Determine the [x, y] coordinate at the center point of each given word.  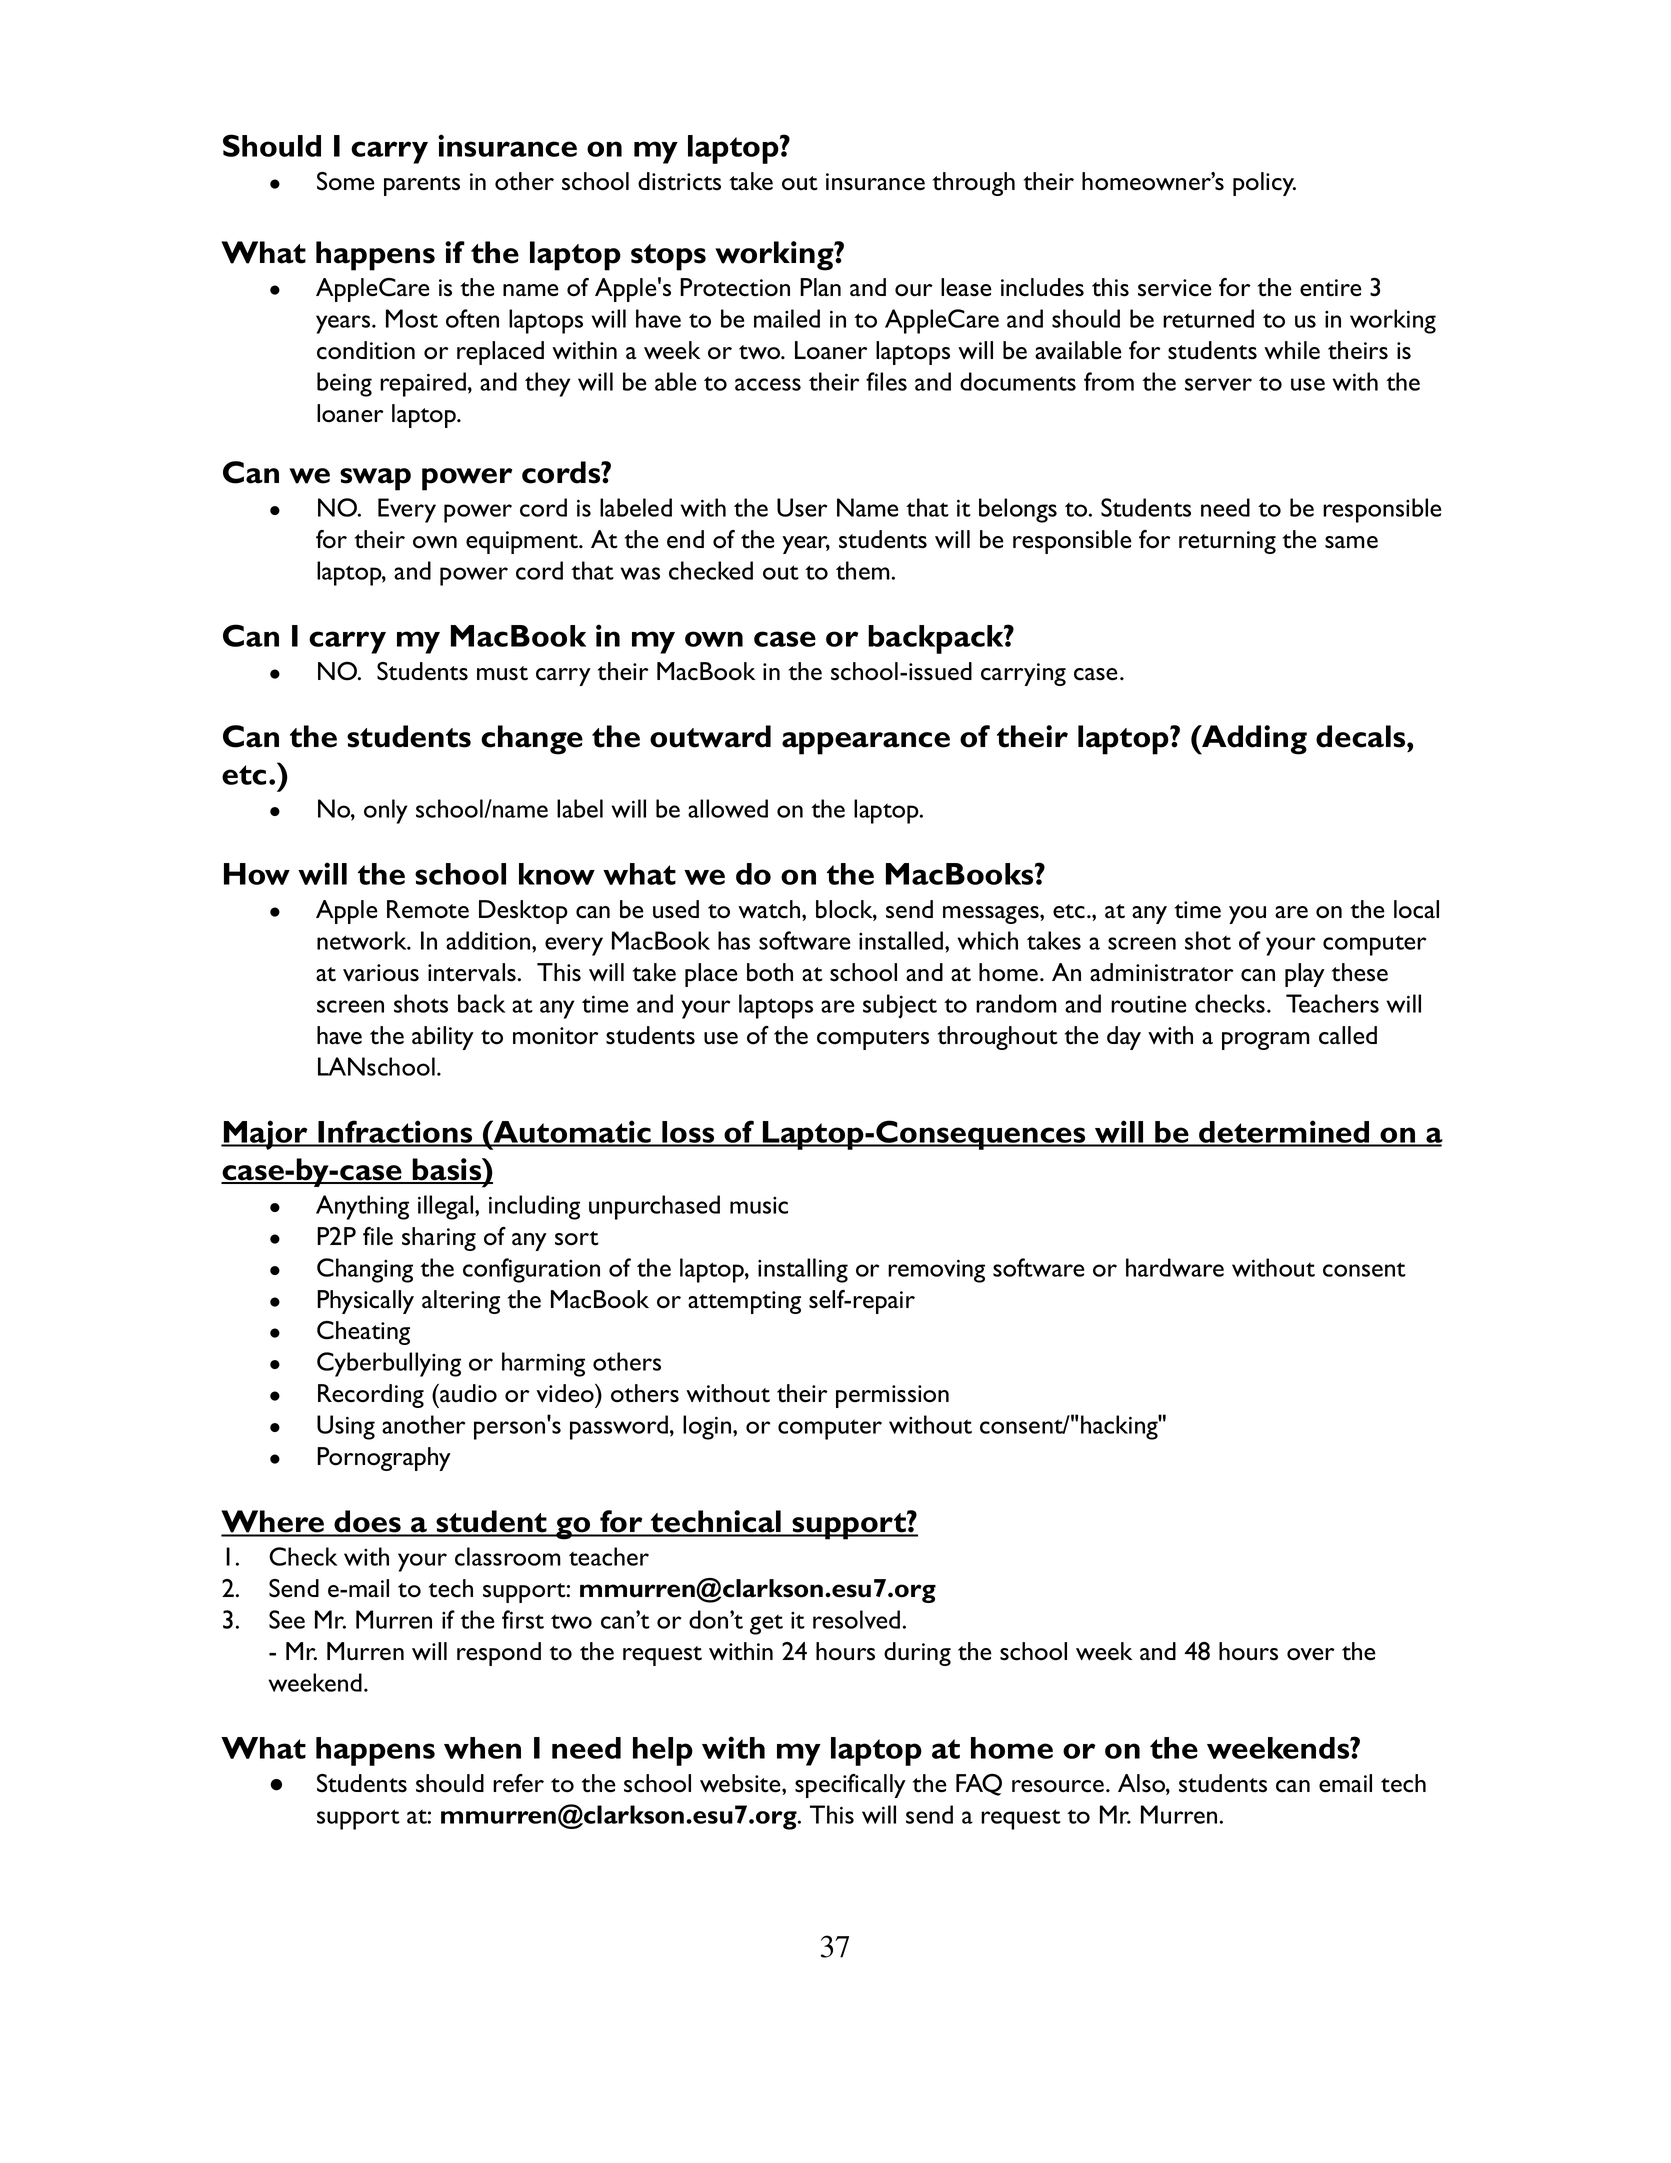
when [482, 1748]
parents [422, 186]
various [381, 973]
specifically [850, 1786]
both [770, 972]
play [1305, 975]
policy [1264, 184]
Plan [820, 287]
